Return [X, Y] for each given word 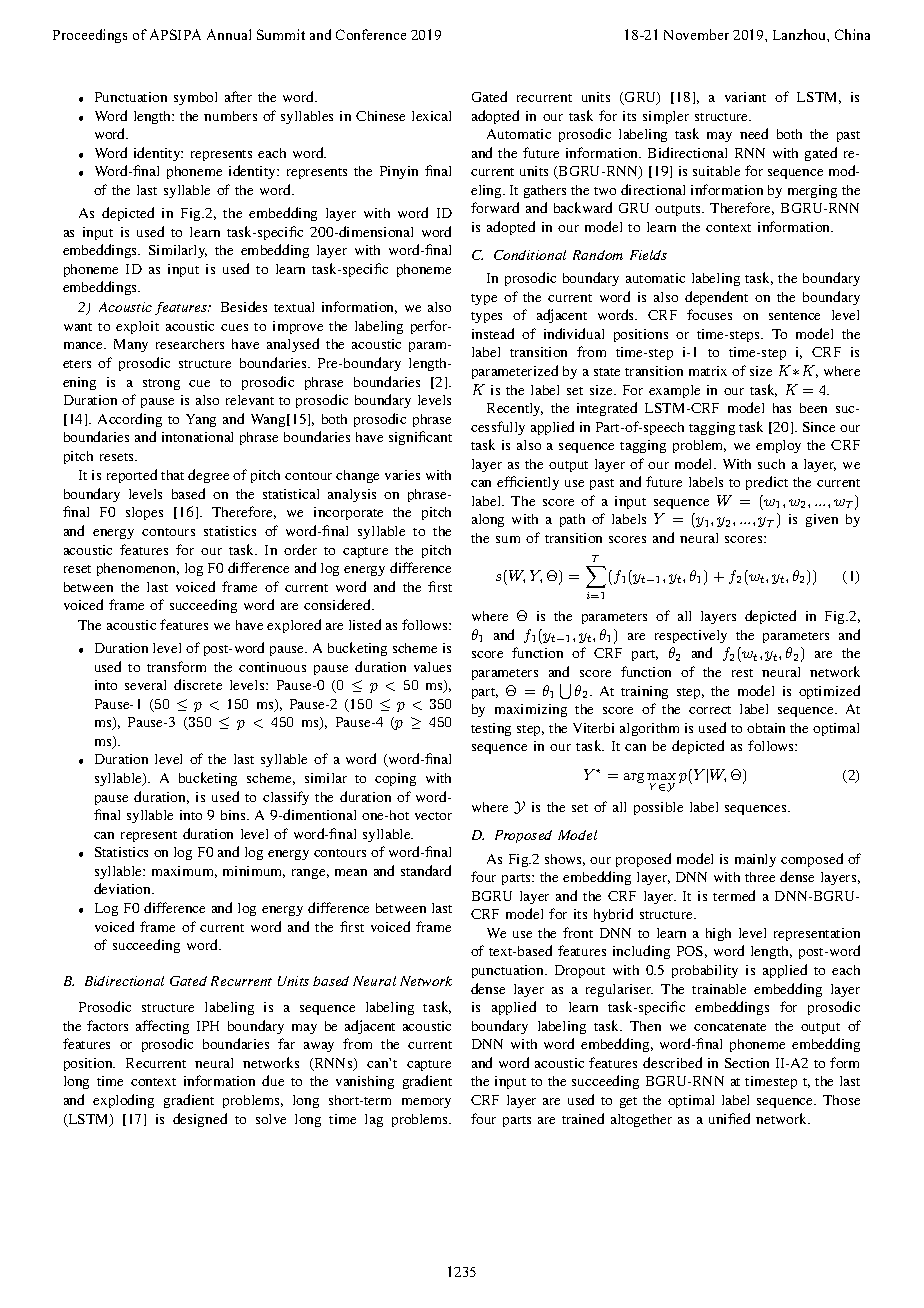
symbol [195, 98]
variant [745, 97]
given [822, 520]
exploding [123, 1101]
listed [365, 624]
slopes [144, 513]
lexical [431, 116]
